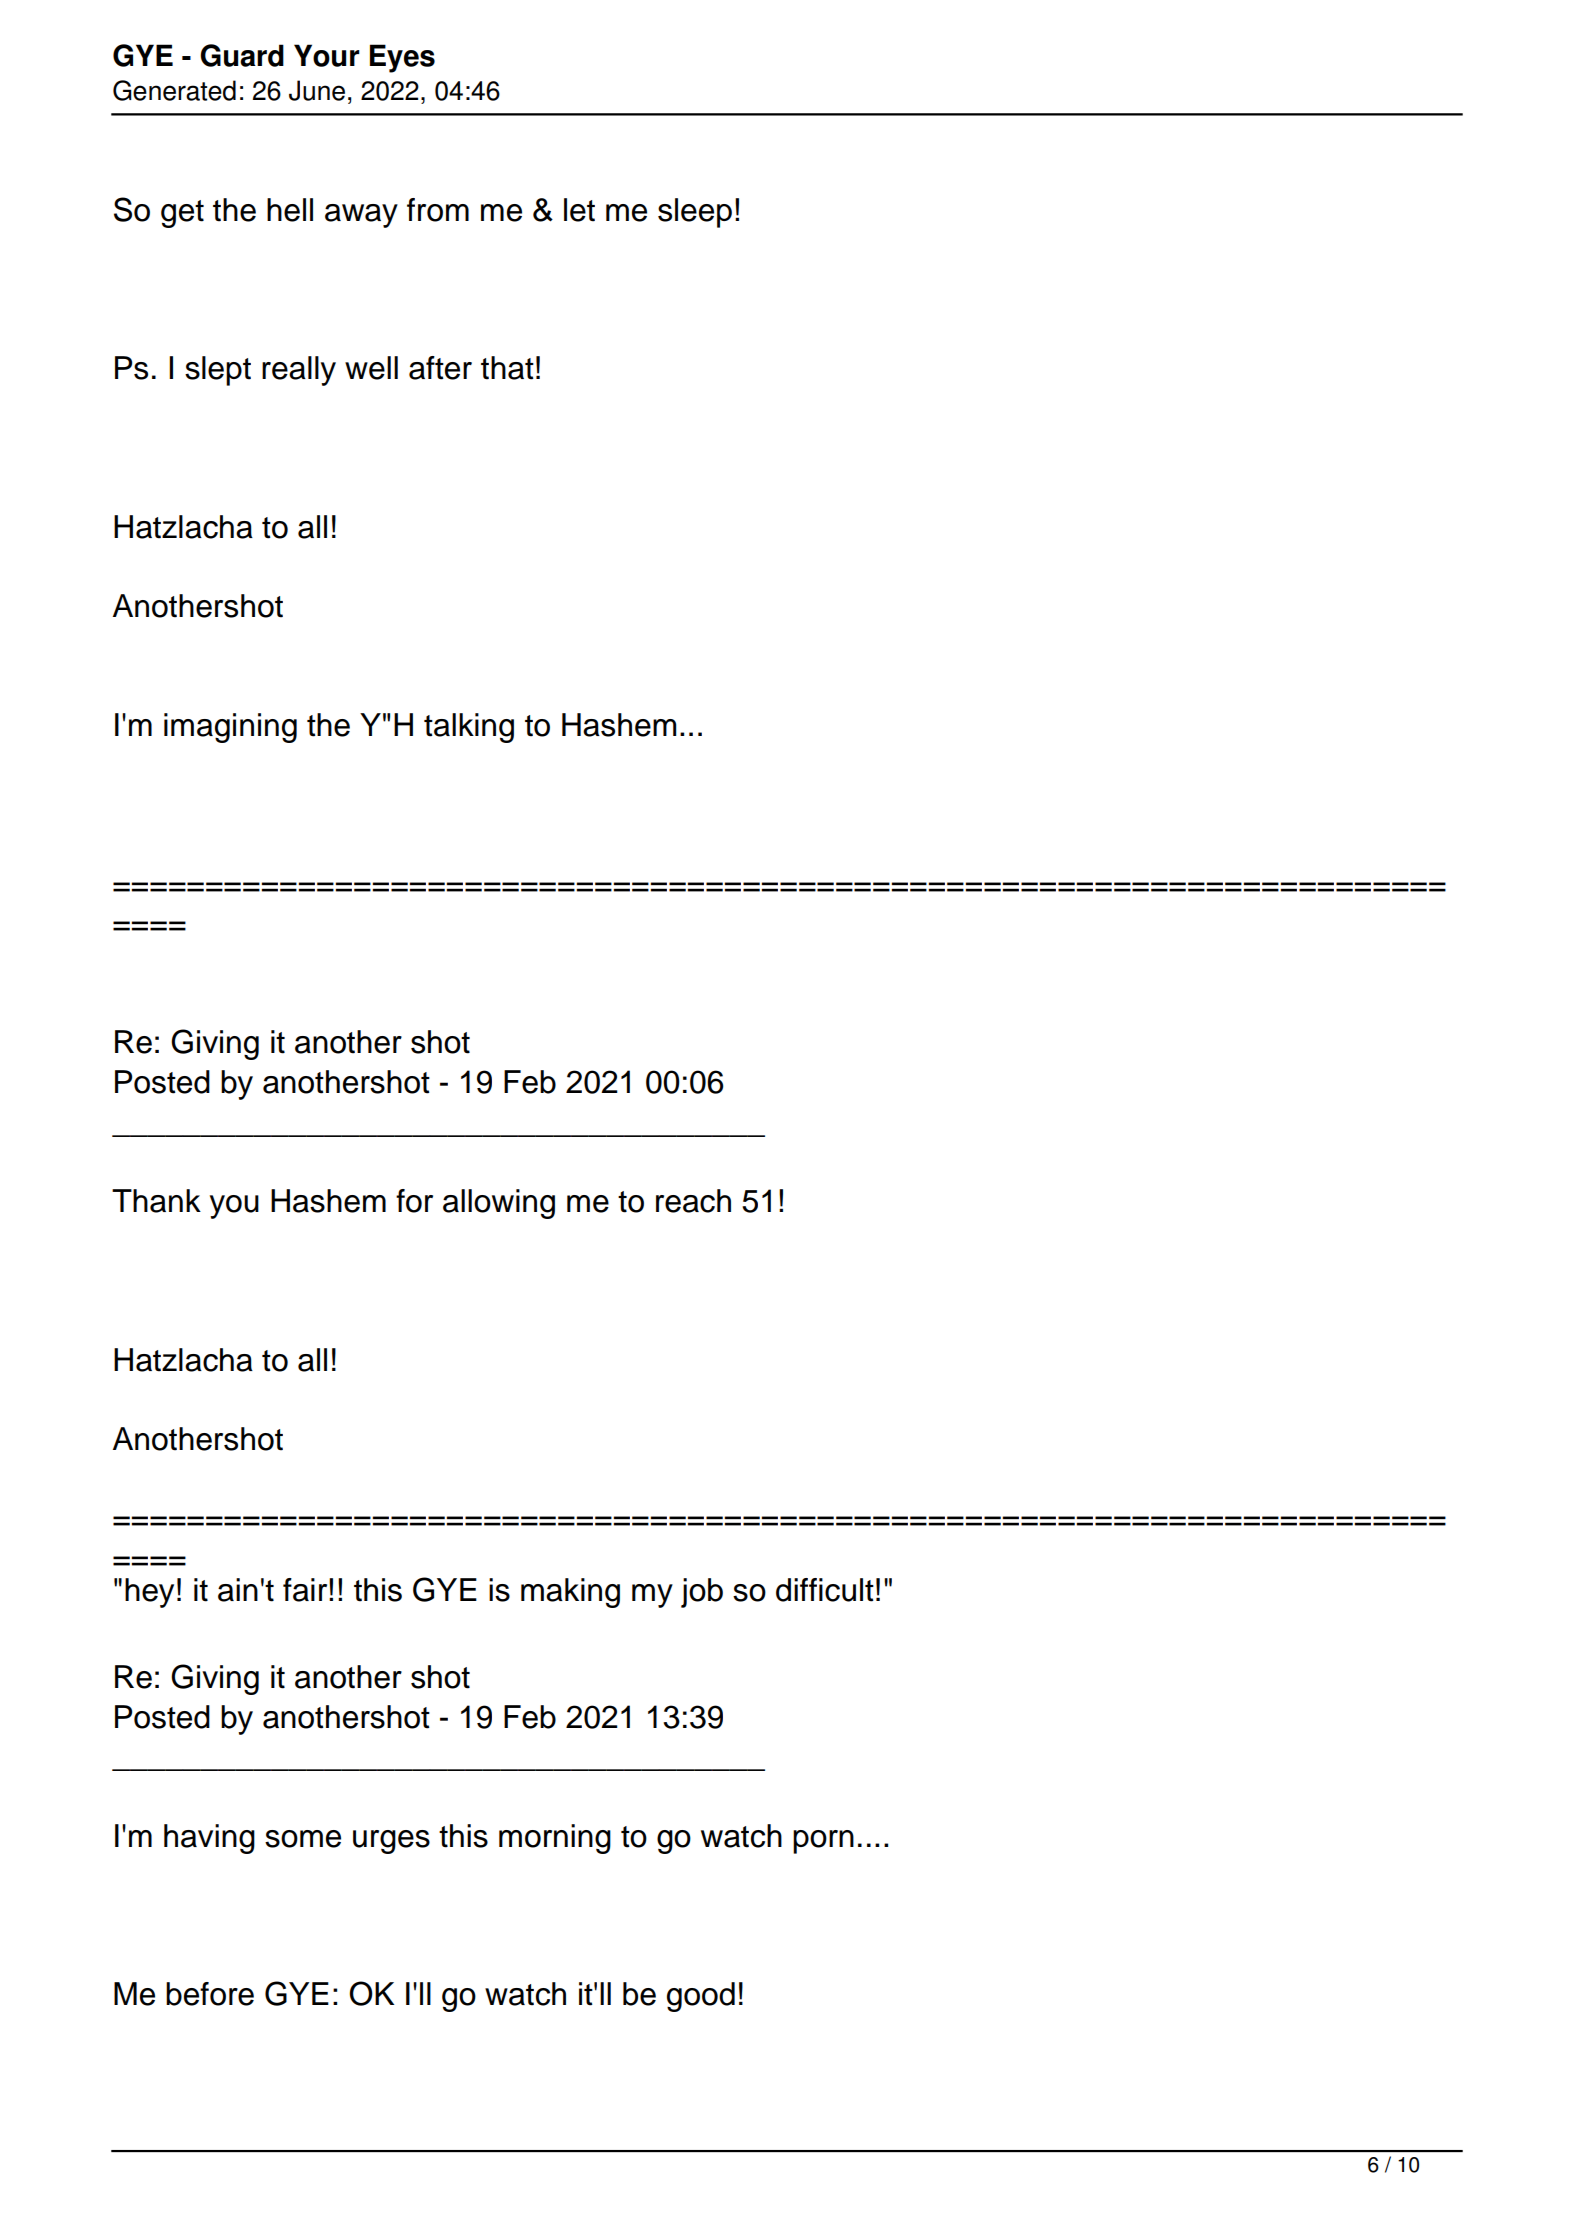 The height and width of the page is (2226, 1574). Describe the element at coordinates (499, 1204) in the page. I see `allowing` at that location.
